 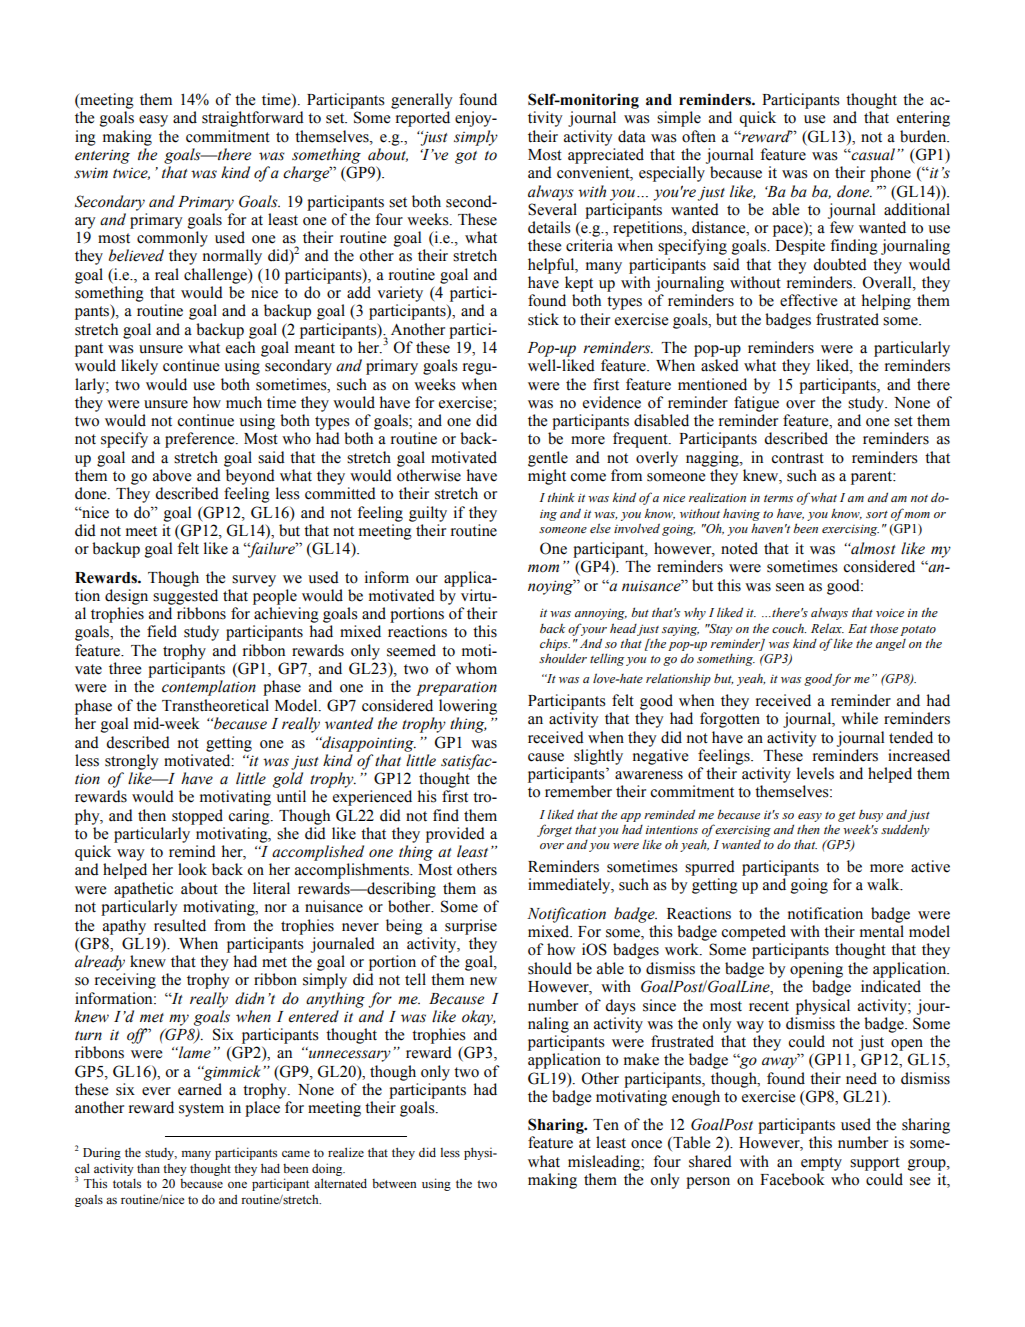 What do you see at coordinates (471, 927) in the screenshot?
I see `surprise` at bounding box center [471, 927].
